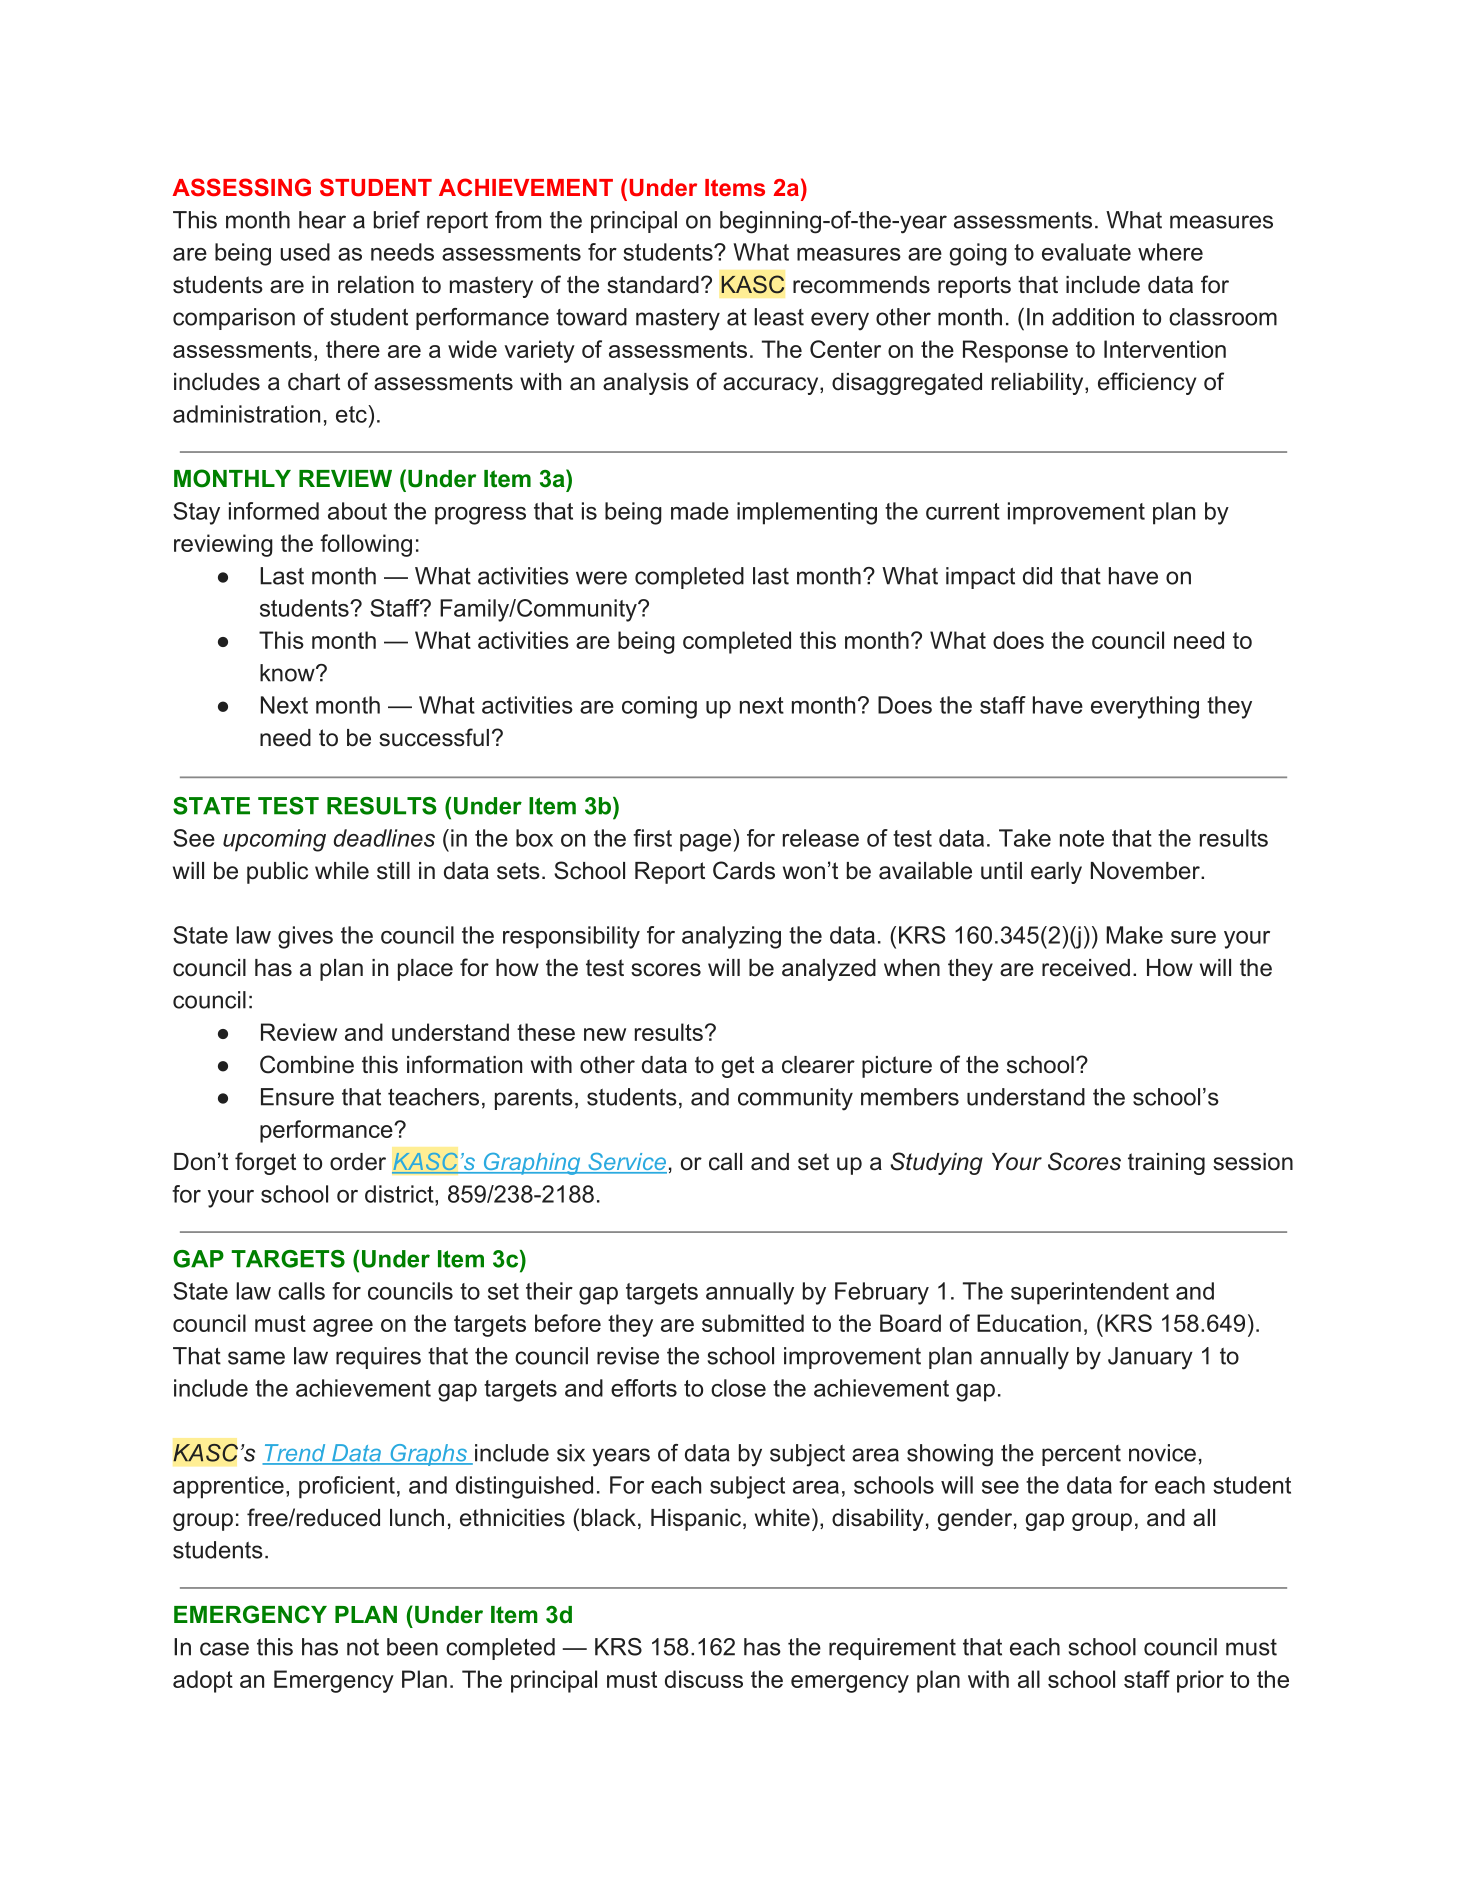 The image size is (1467, 1898). What do you see at coordinates (343, 1328) in the page?
I see `agree` at bounding box center [343, 1328].
